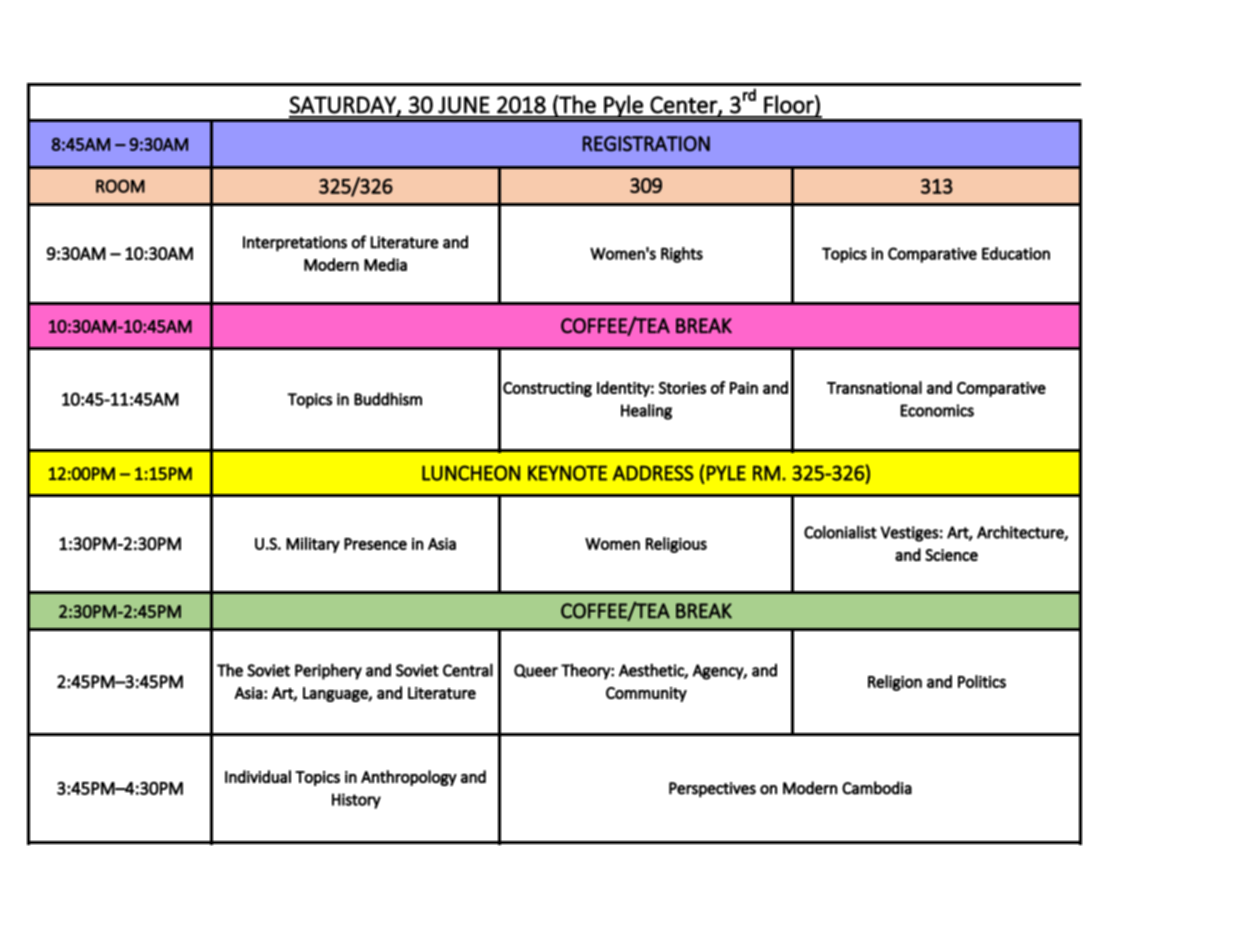 The width and height of the document is (1233, 952). What do you see at coordinates (388, 399) in the document?
I see `Buddhism` at bounding box center [388, 399].
